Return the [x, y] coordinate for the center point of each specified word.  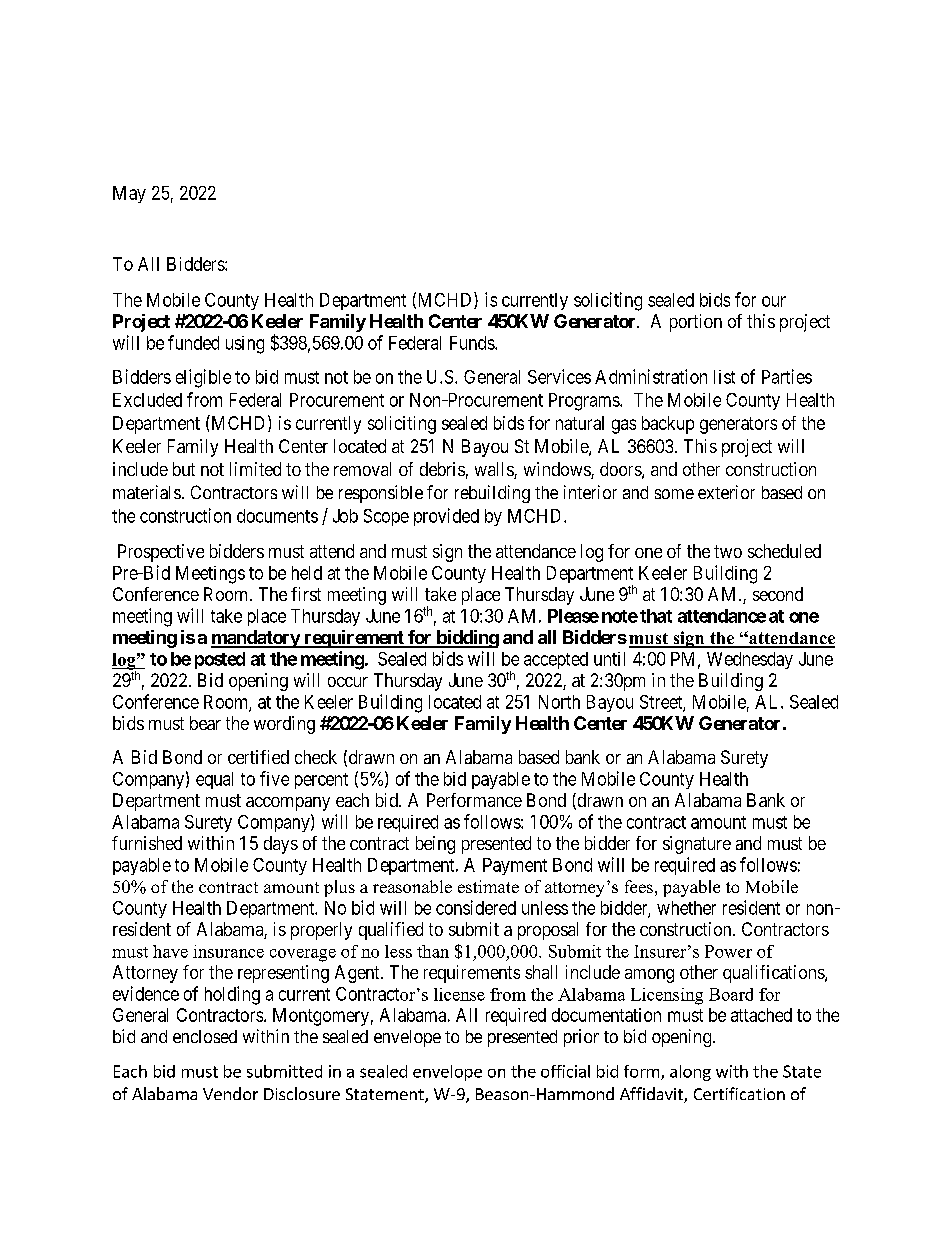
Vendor [230, 1093]
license [459, 994]
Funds [473, 343]
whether [686, 908]
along [690, 1073]
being [435, 845]
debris [442, 469]
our [774, 301]
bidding [466, 639]
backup [668, 425]
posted [220, 660]
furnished [147, 843]
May [129, 194]
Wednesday [750, 660]
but [184, 469]
